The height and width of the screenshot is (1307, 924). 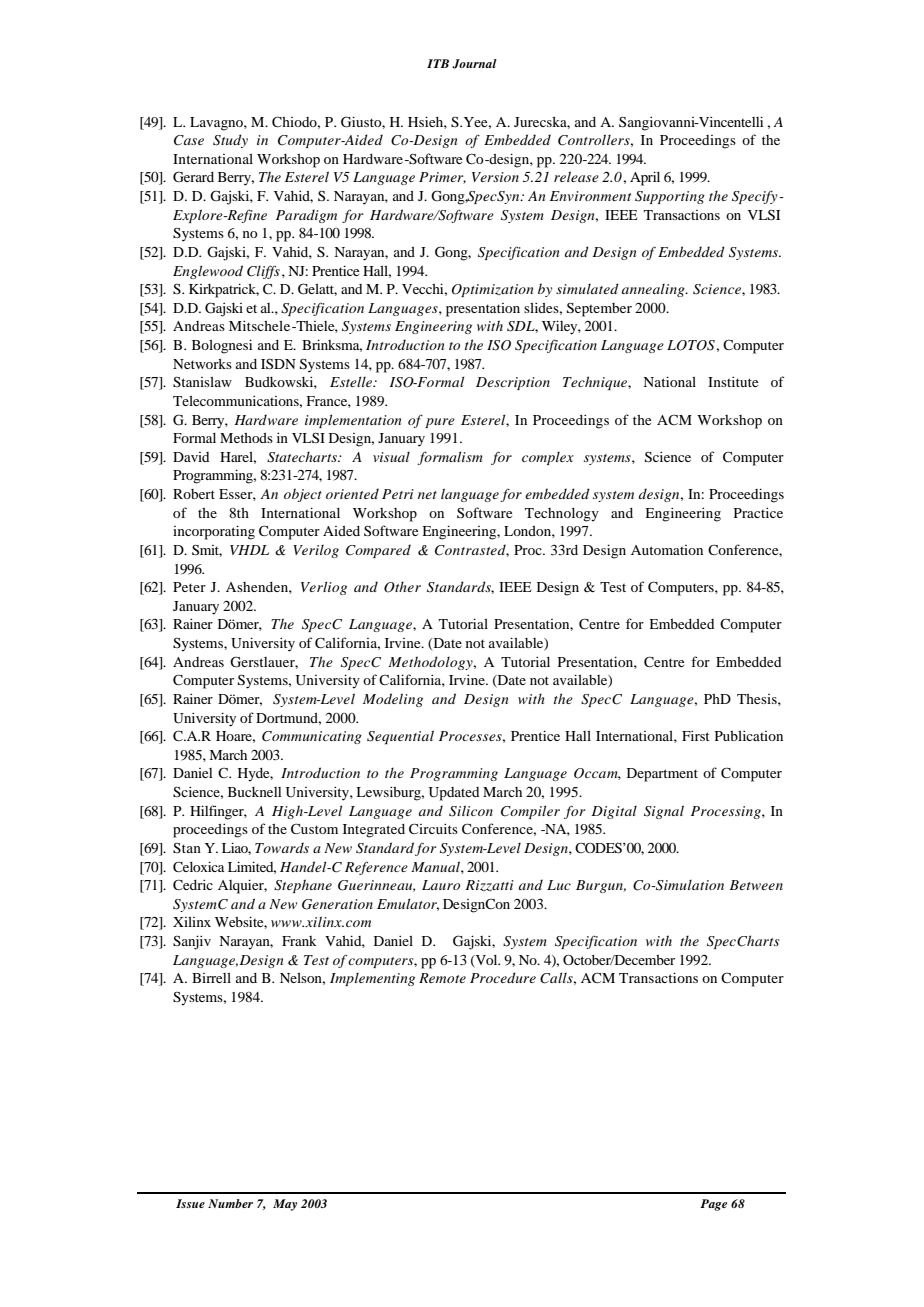 What do you see at coordinates (246, 438) in the screenshot?
I see `Methods` at bounding box center [246, 438].
